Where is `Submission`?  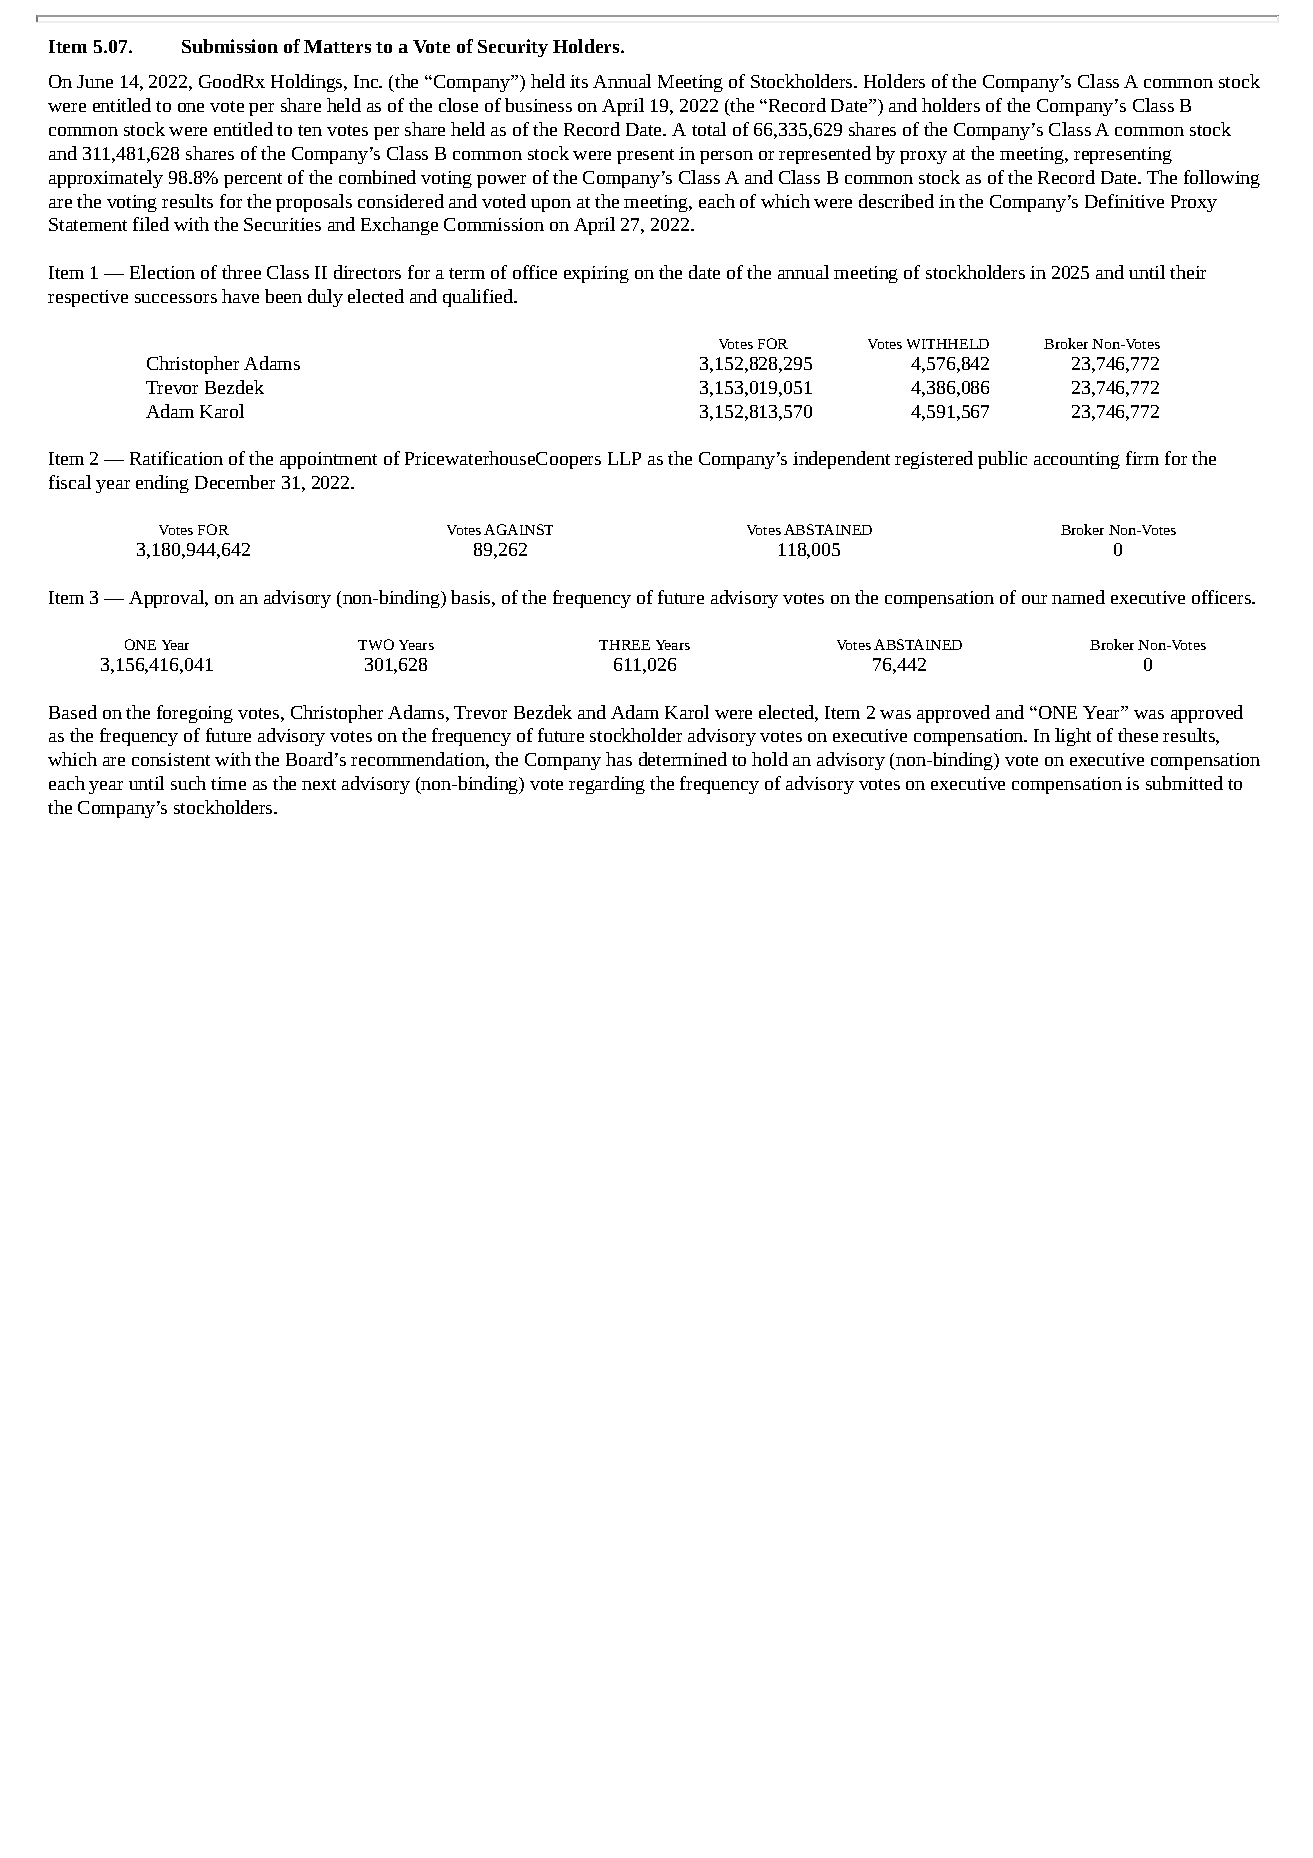 Submission is located at coordinates (230, 46).
